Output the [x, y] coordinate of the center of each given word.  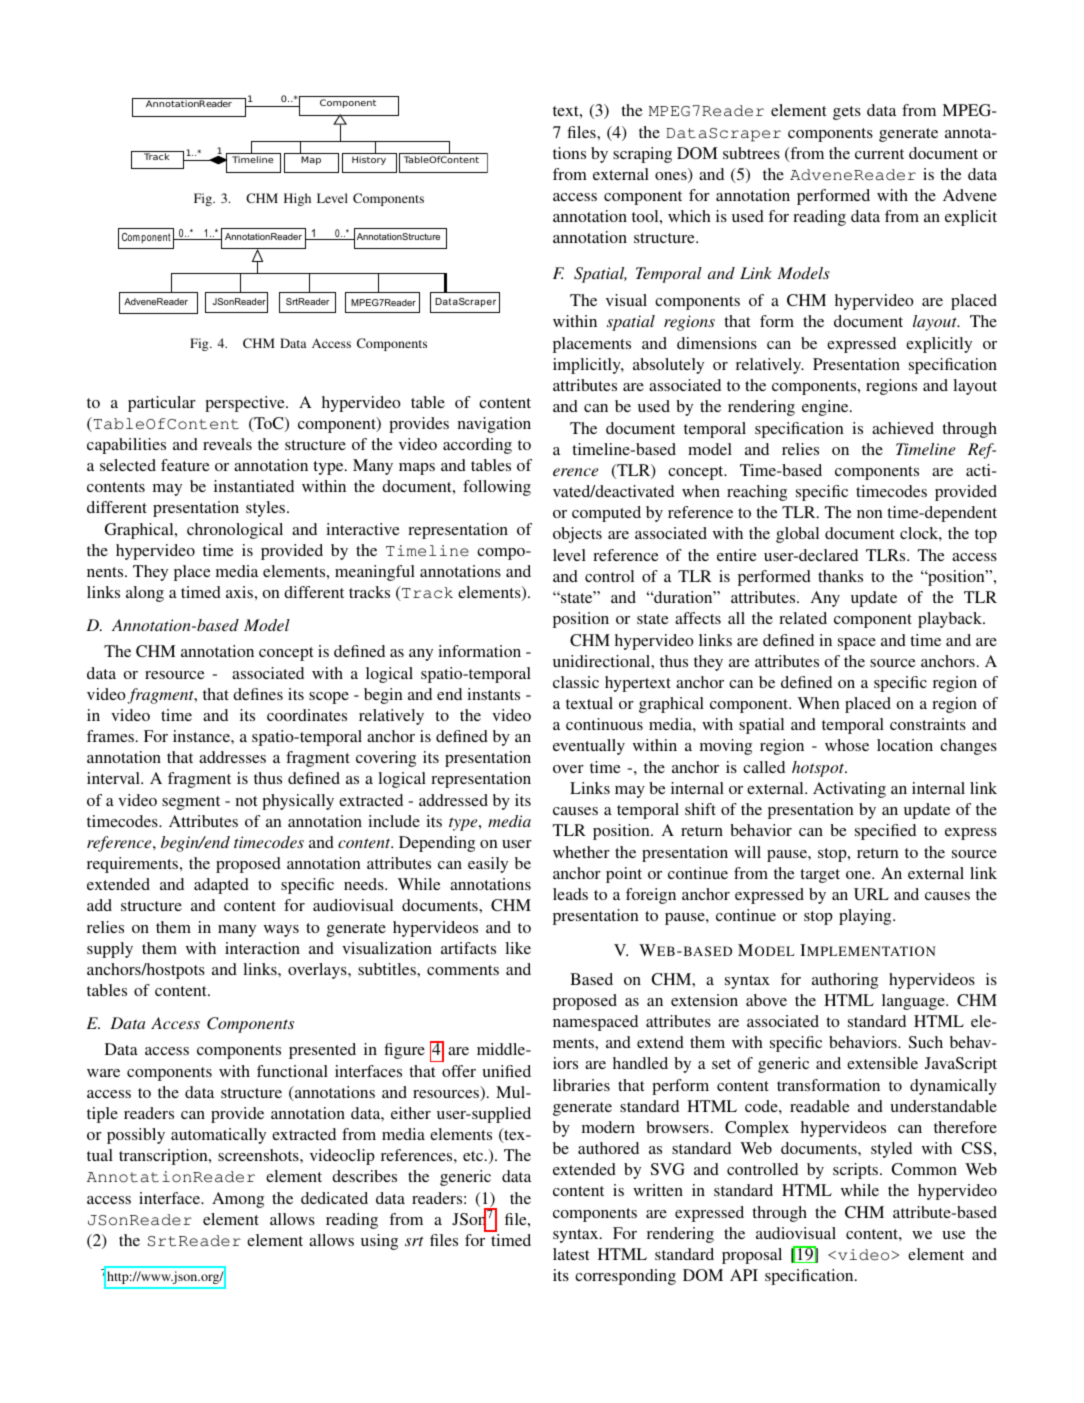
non [870, 514]
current [879, 154]
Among [238, 1200]
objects [577, 535]
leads [570, 894]
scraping [642, 155]
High [297, 199]
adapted [221, 886]
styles [267, 509]
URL [871, 894]
